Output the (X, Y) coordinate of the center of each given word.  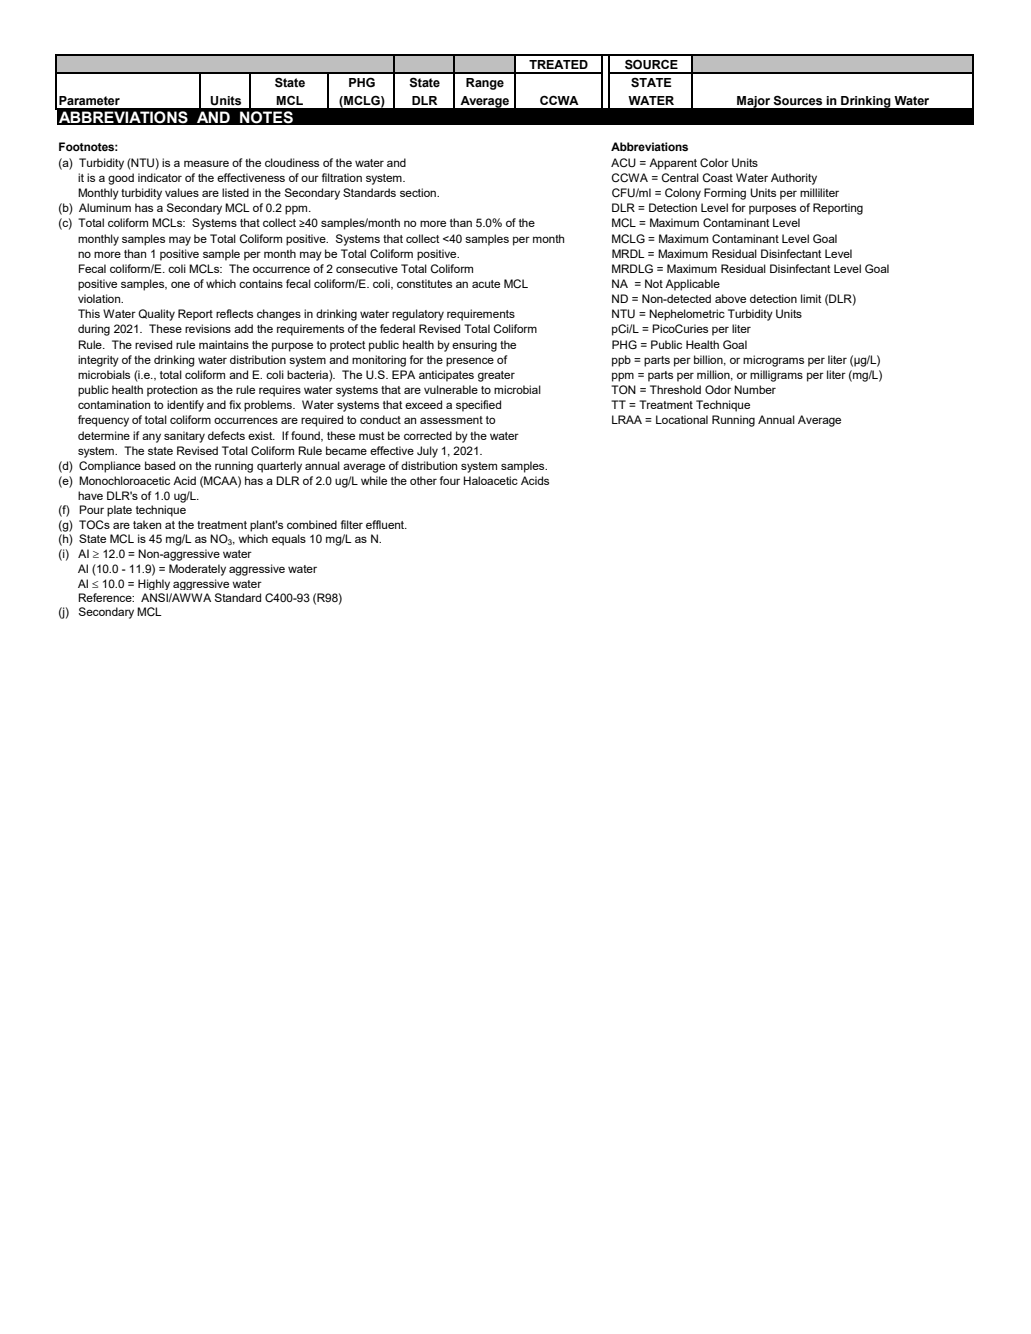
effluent (386, 524)
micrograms (773, 361)
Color (714, 162)
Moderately (197, 570)
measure (206, 163)
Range (485, 84)
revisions (208, 328)
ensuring (474, 346)
